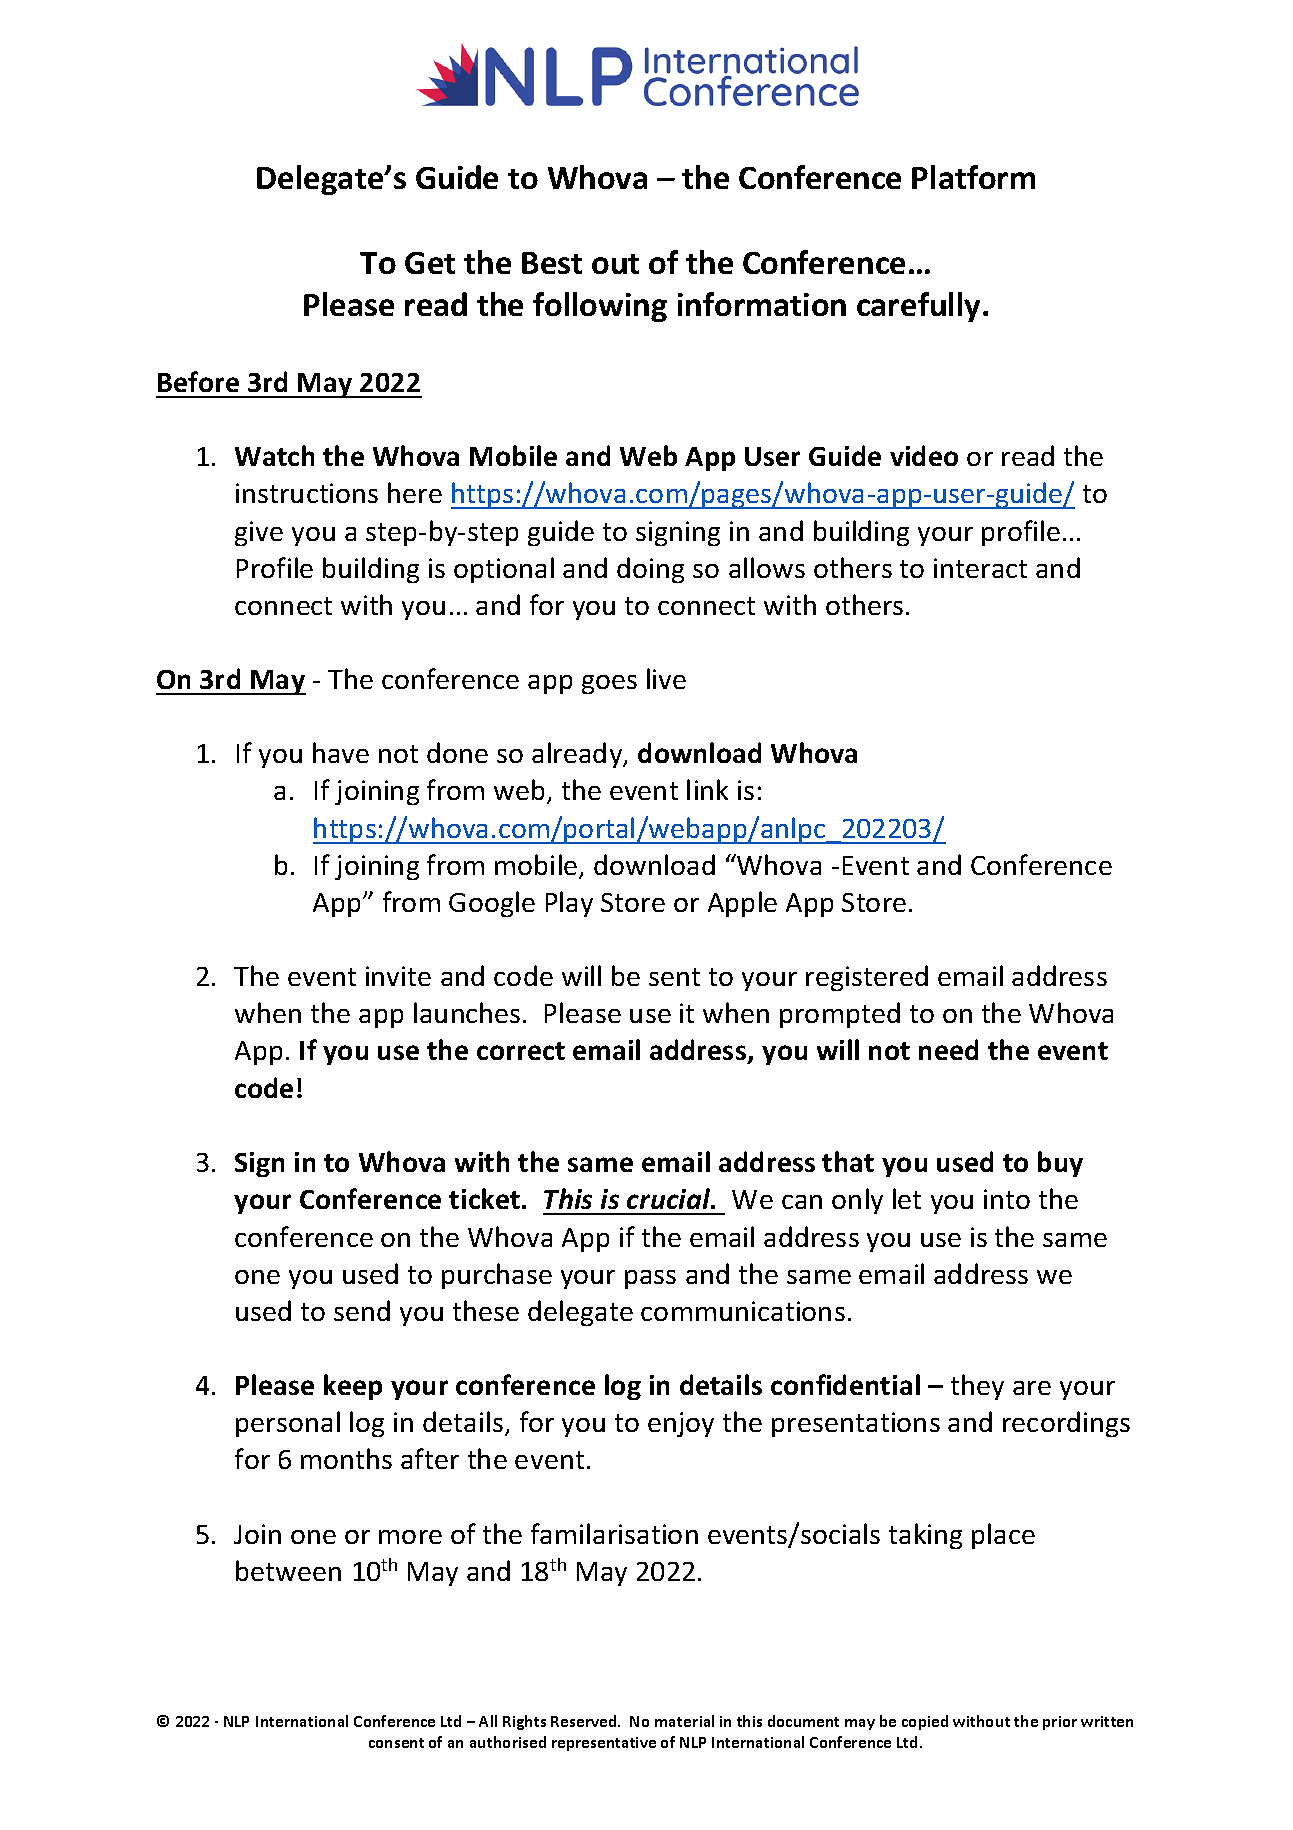 Image resolution: width=1293 pixels, height=1830 pixels. I want to click on send, so click(362, 1310).
